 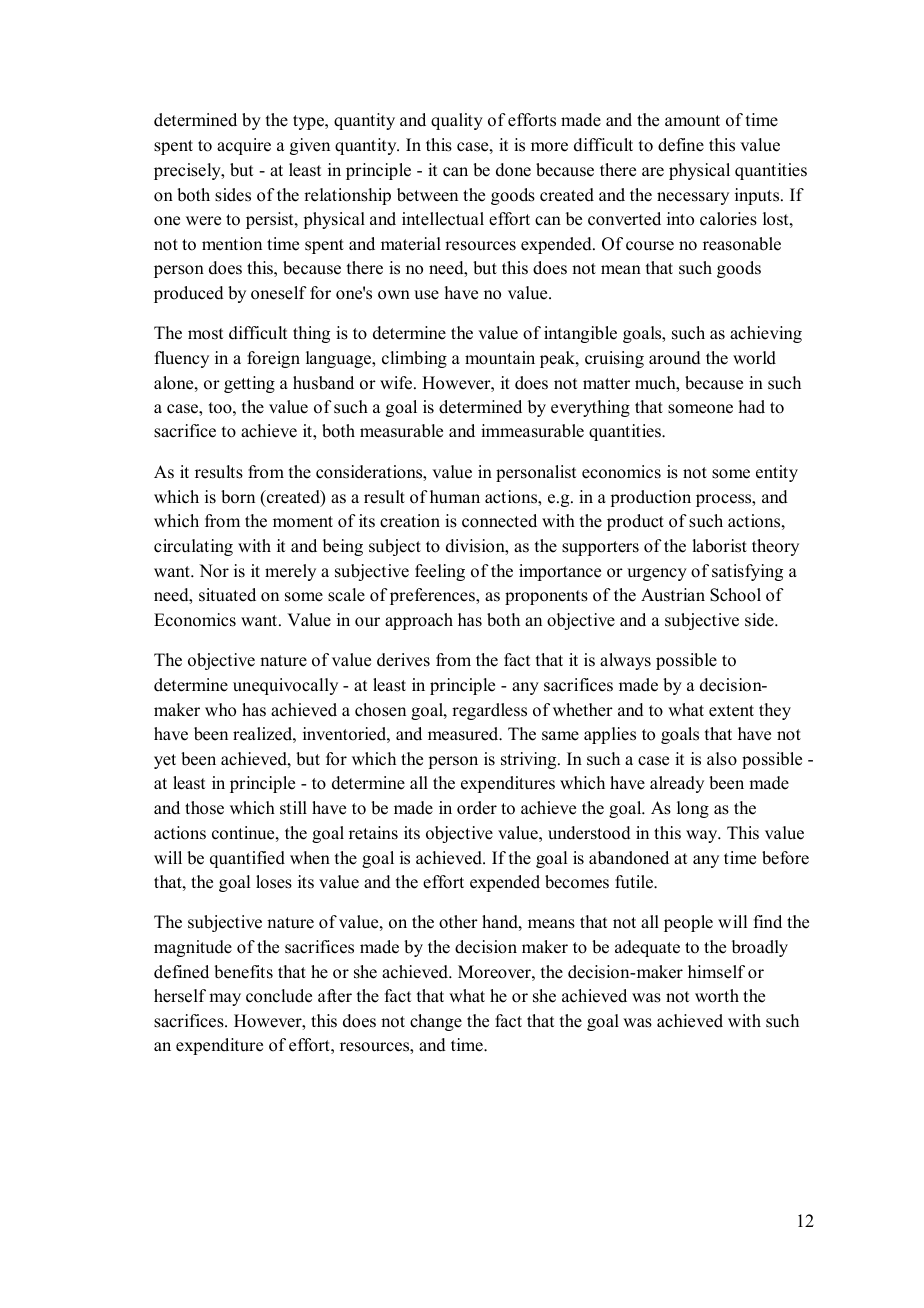 I want to click on human, so click(x=455, y=497).
